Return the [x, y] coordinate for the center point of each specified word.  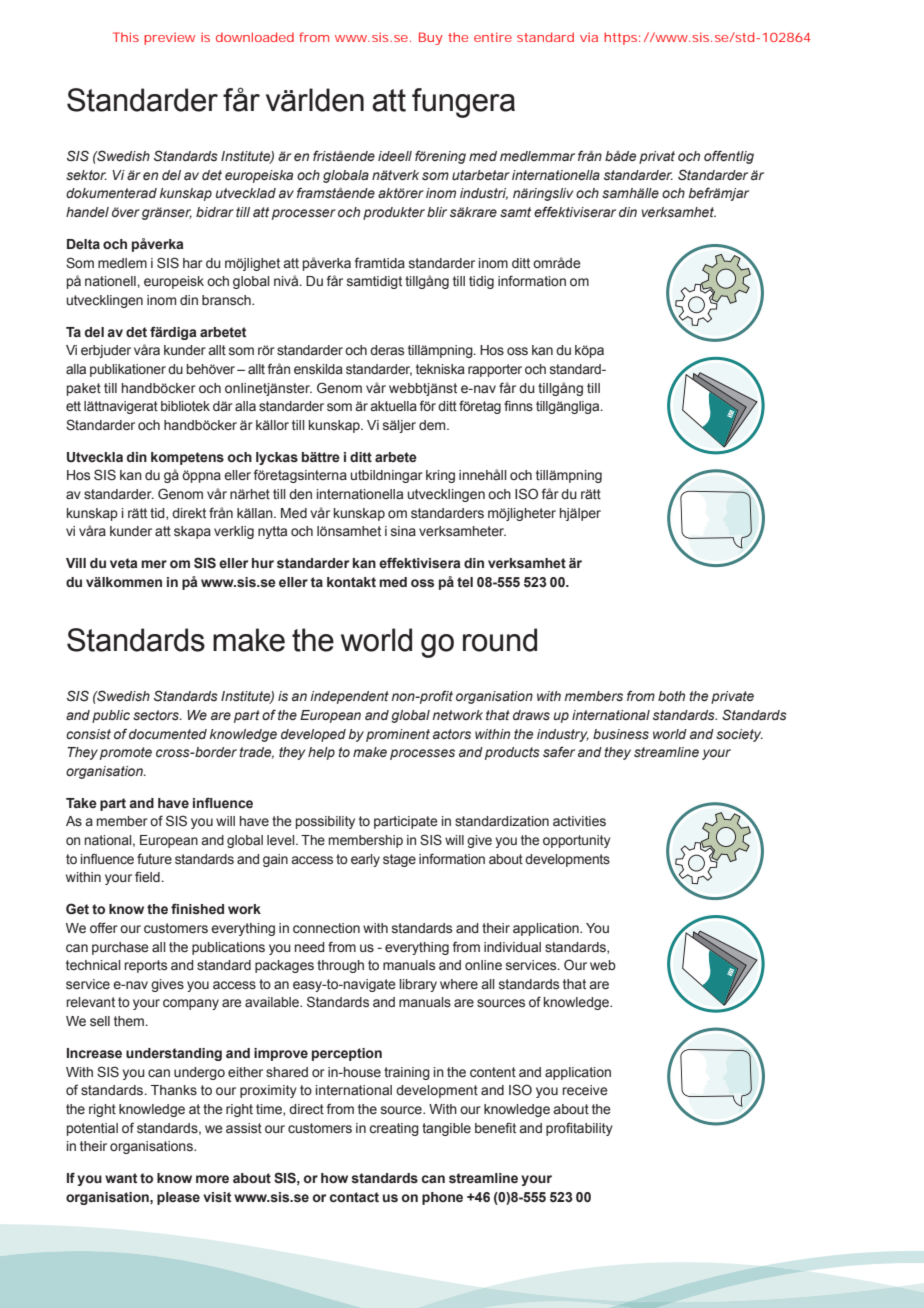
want [121, 1178]
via [589, 37]
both [671, 696]
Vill [76, 563]
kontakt [351, 582]
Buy [431, 38]
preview [169, 38]
